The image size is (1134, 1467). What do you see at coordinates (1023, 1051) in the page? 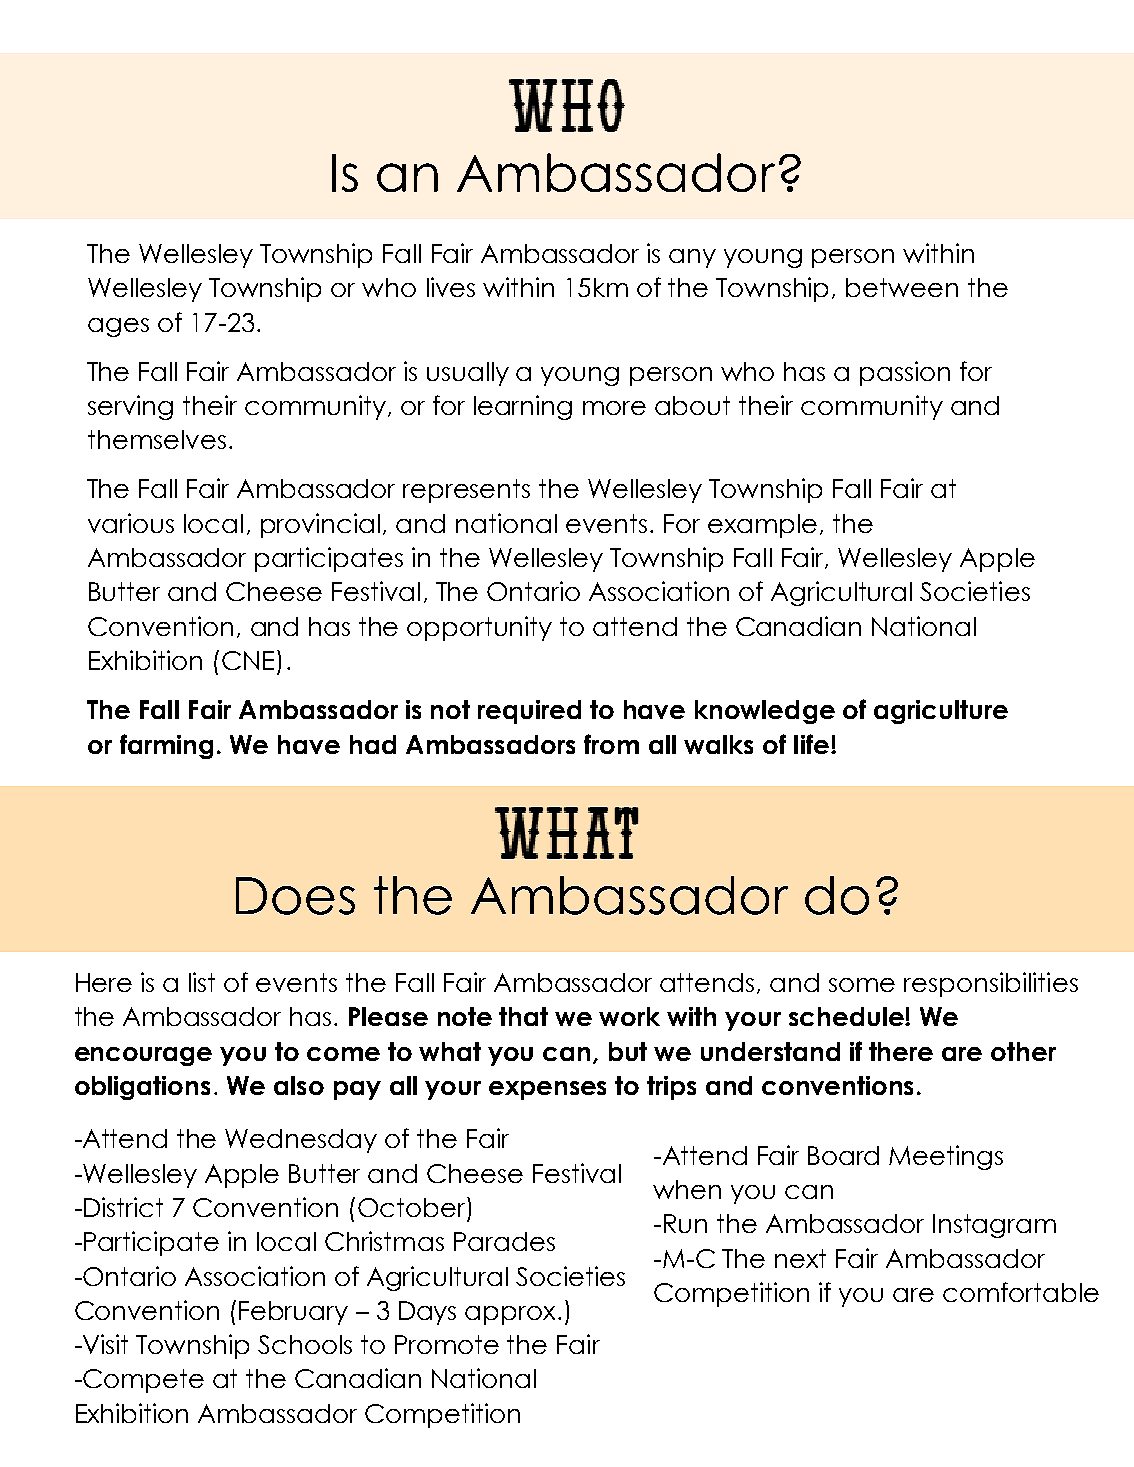
I see `other` at bounding box center [1023, 1051].
